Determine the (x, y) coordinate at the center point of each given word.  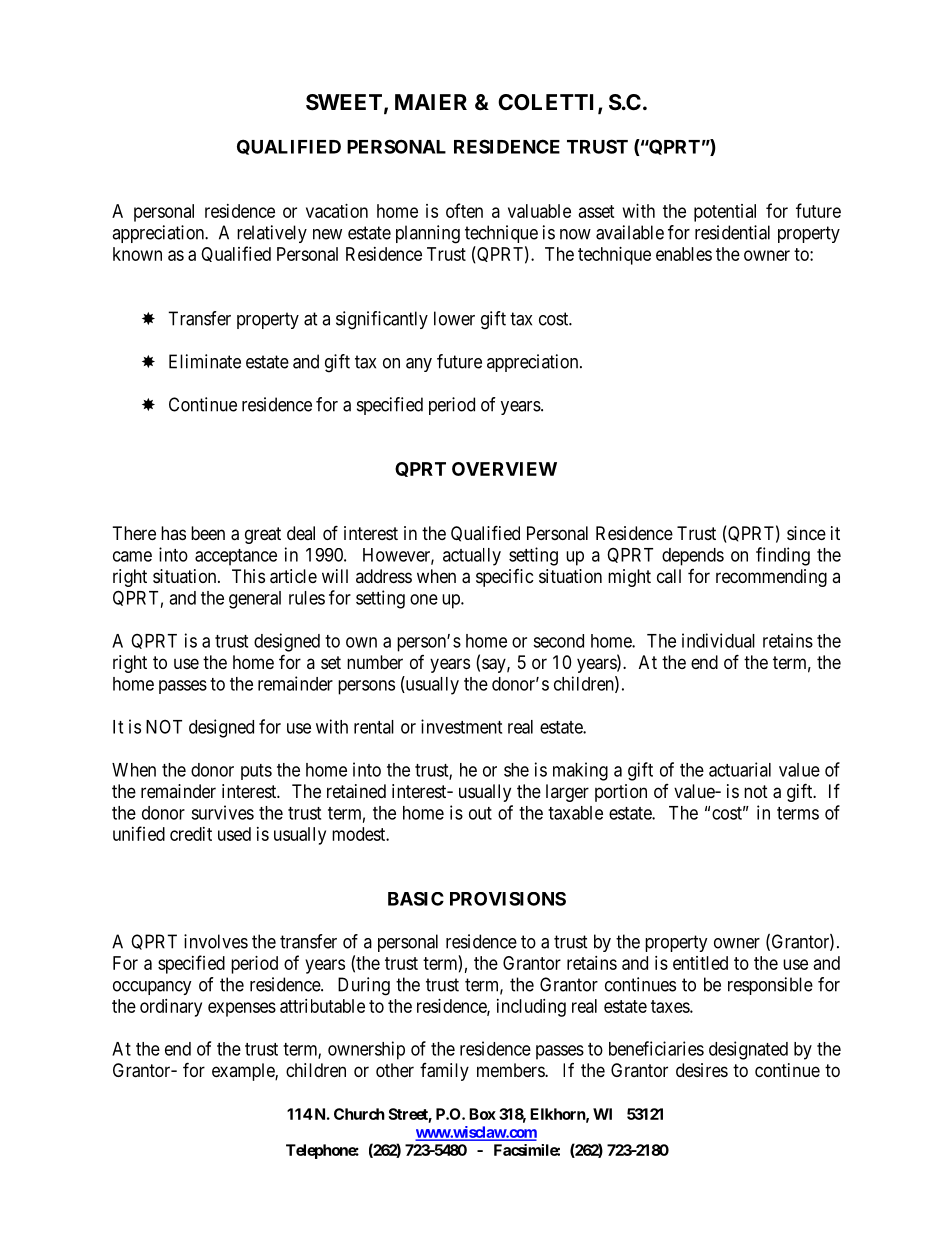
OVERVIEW (504, 469)
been (208, 533)
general (255, 600)
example (244, 1072)
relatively (272, 234)
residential (732, 232)
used (234, 834)
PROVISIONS (508, 899)
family (444, 1072)
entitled (700, 963)
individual (718, 640)
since (806, 533)
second (558, 641)
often (464, 210)
